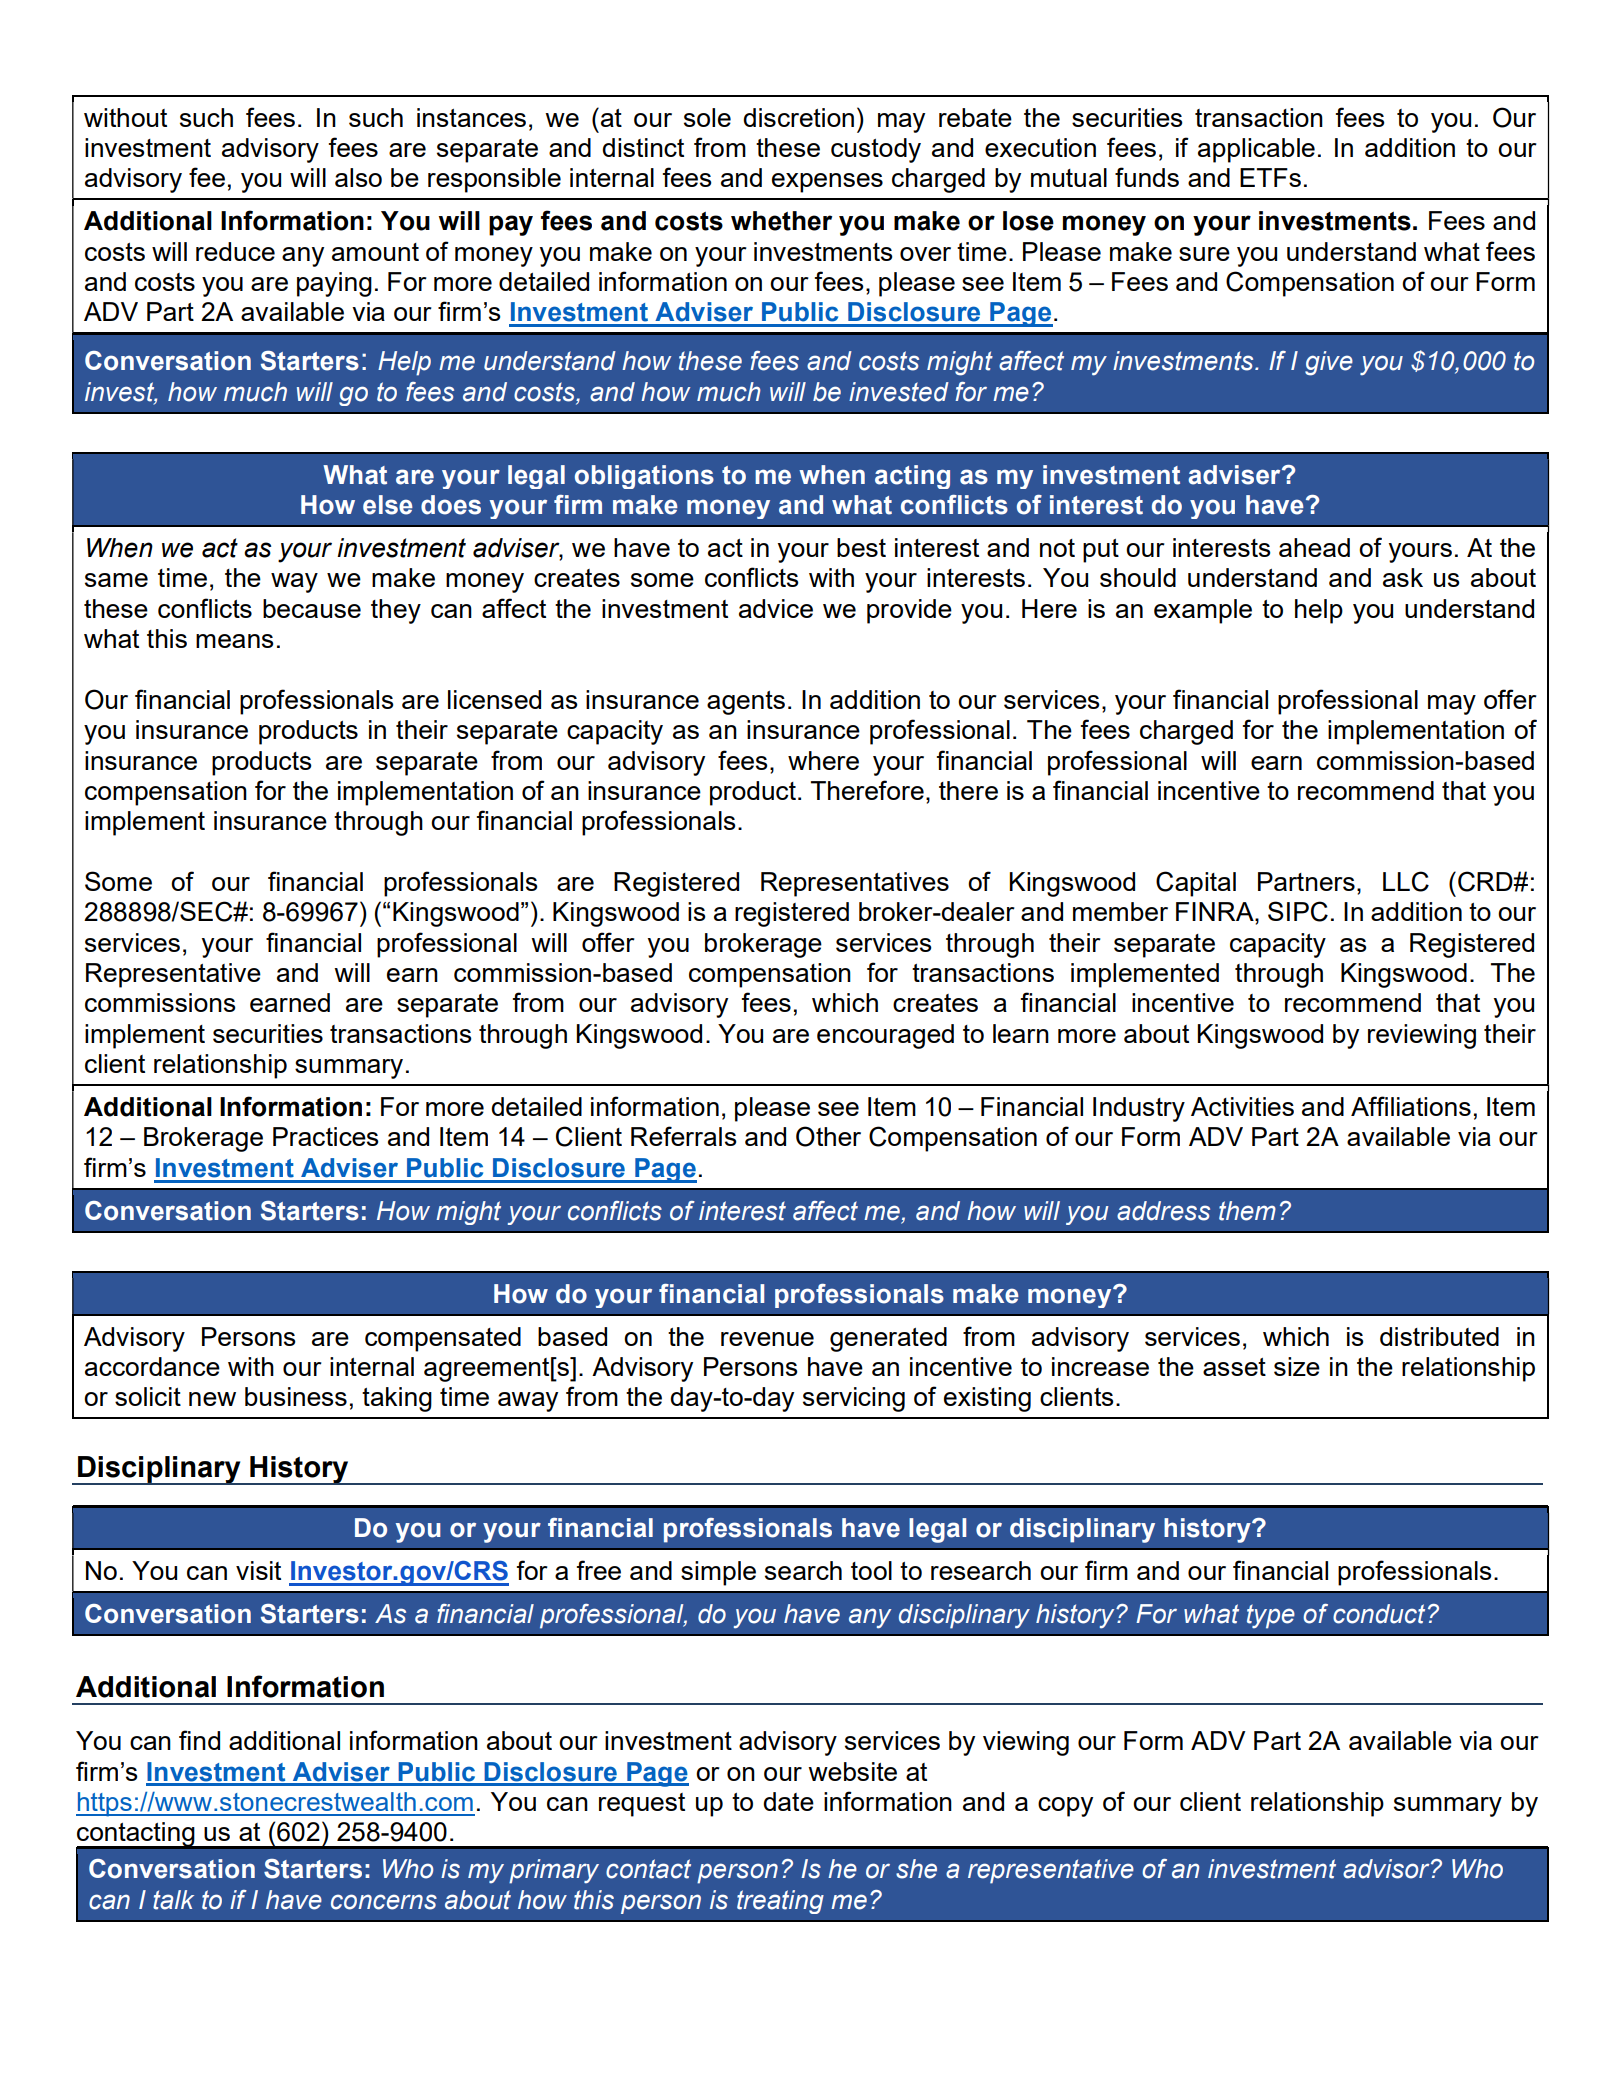 The width and height of the screenshot is (1615, 2090). I want to click on because, so click(312, 608).
